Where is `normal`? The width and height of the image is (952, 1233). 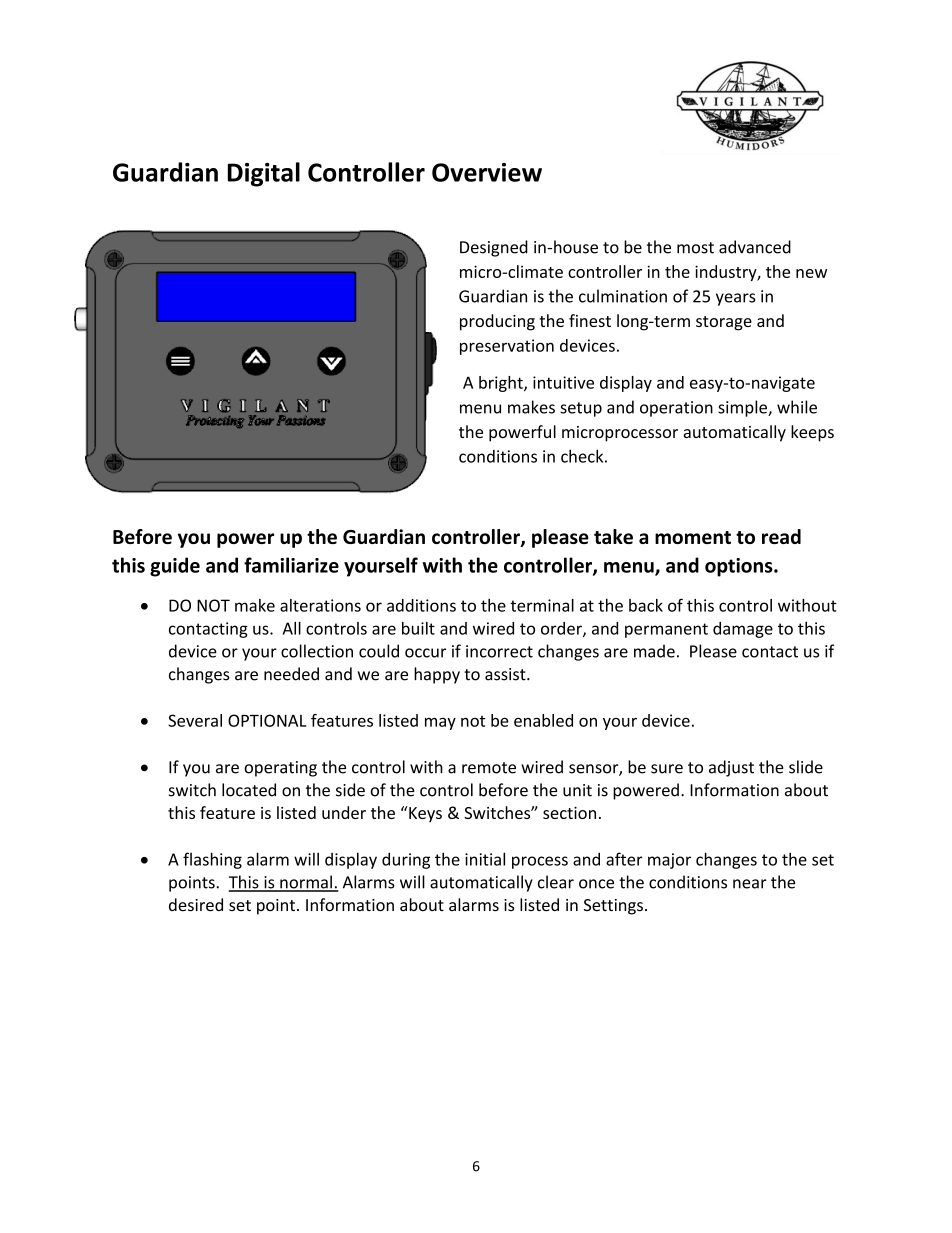 normal is located at coordinates (306, 883).
